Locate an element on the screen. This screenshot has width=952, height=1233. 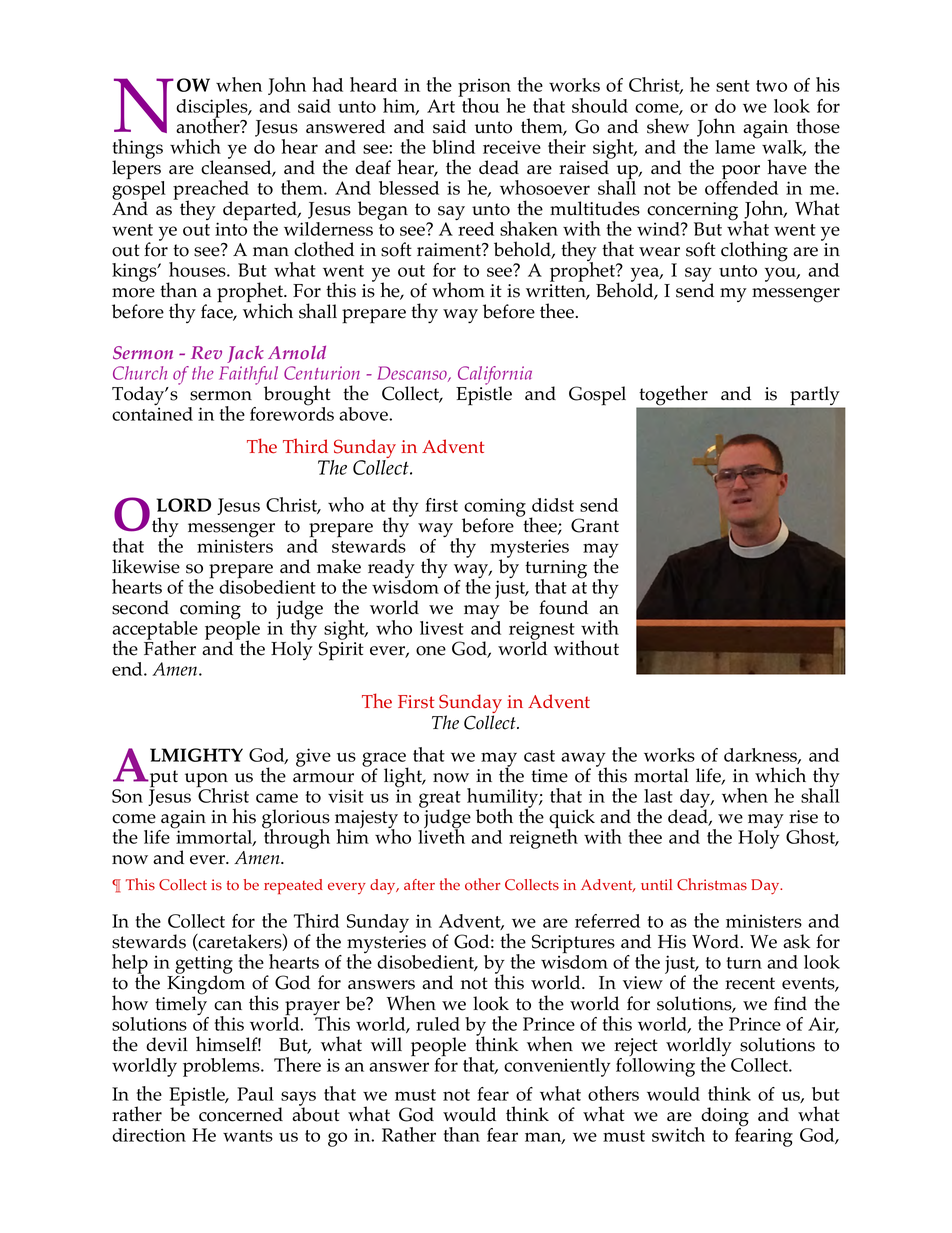
one is located at coordinates (431, 651).
